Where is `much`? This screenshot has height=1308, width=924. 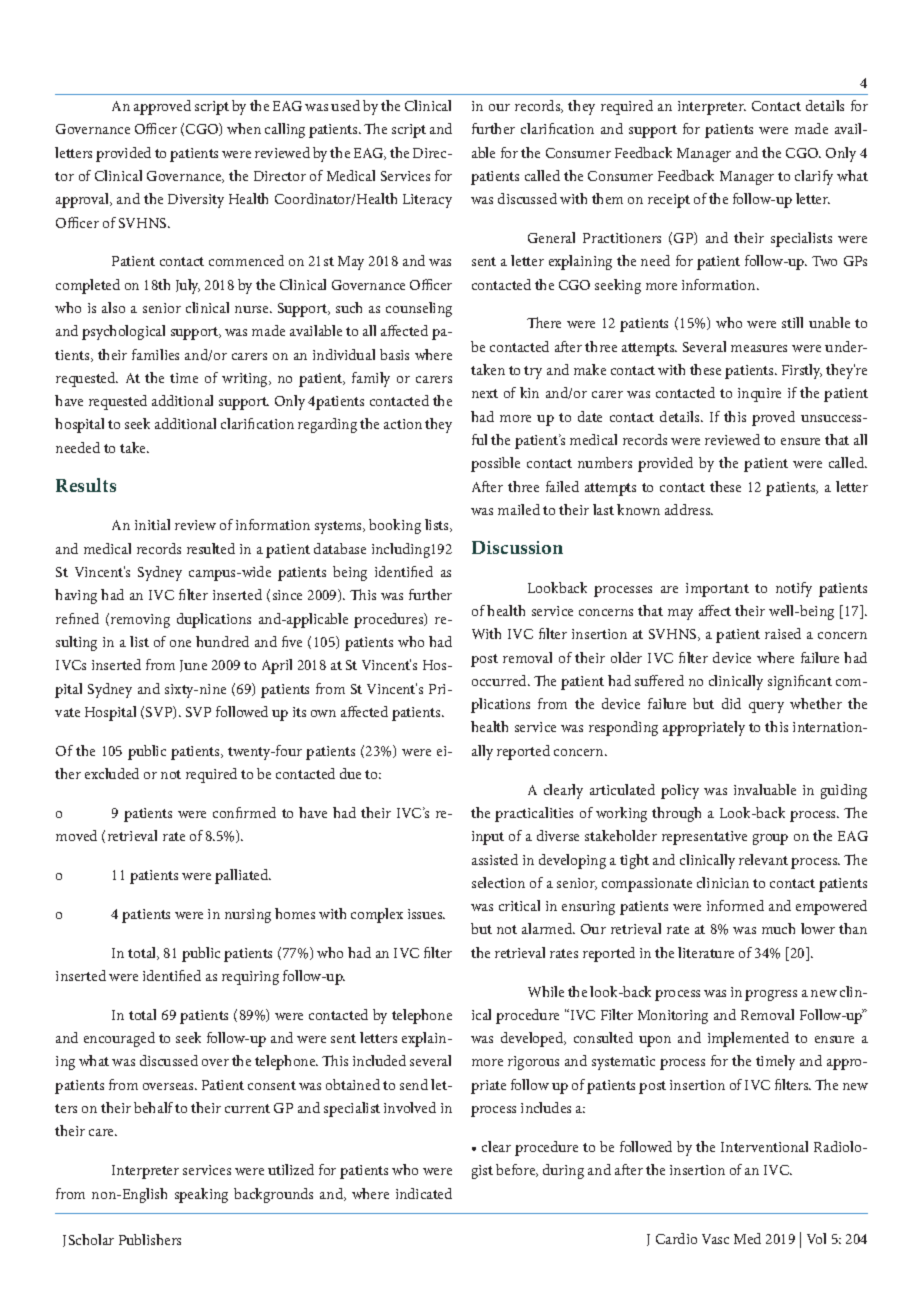 much is located at coordinates (778, 928).
